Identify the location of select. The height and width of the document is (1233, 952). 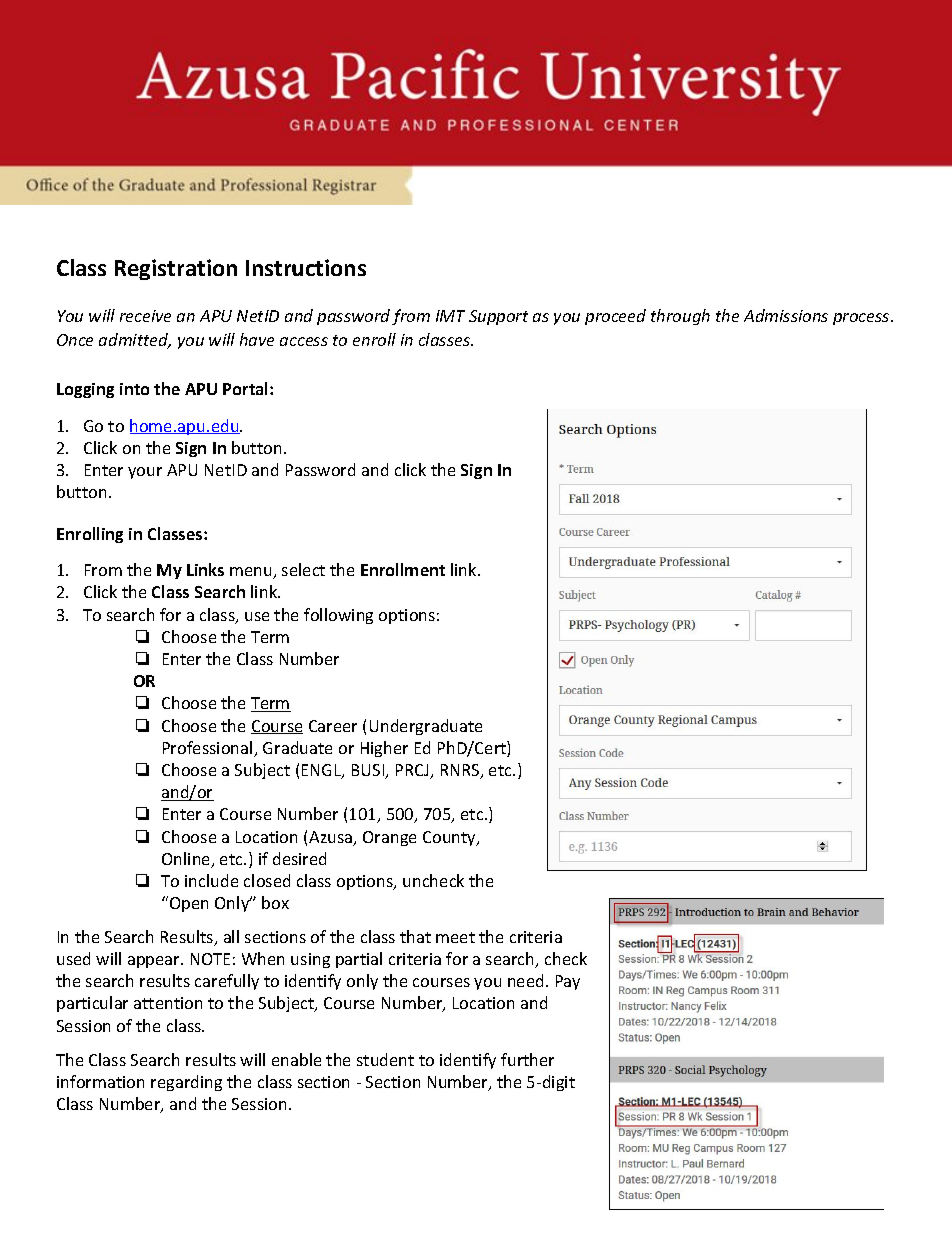
(303, 569).
